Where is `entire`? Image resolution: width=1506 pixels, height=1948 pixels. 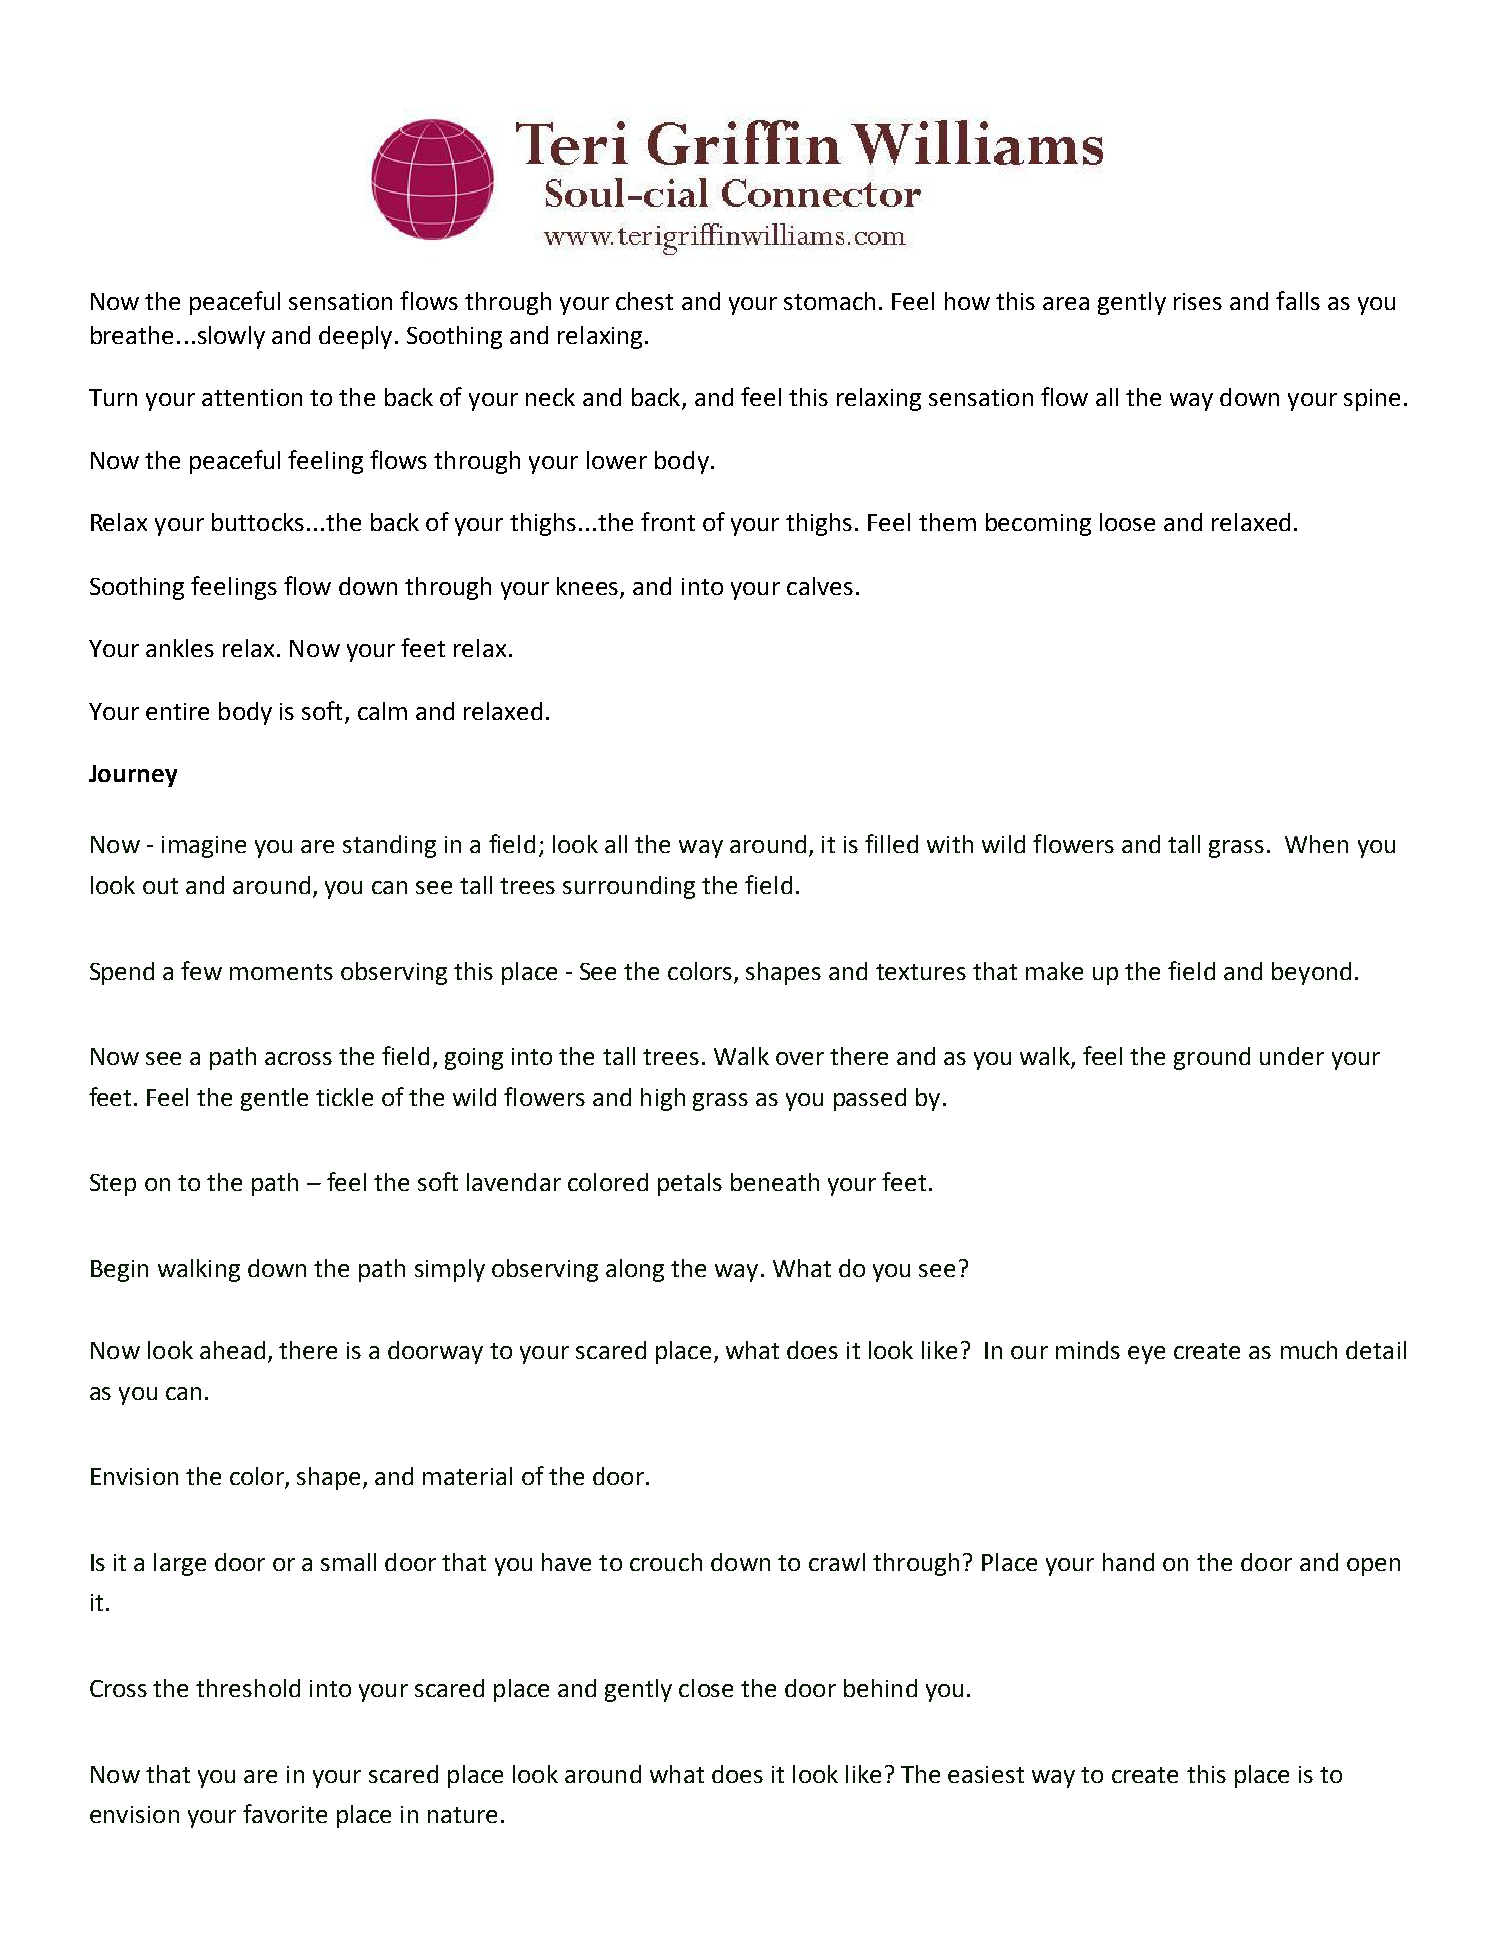 entire is located at coordinates (177, 711).
